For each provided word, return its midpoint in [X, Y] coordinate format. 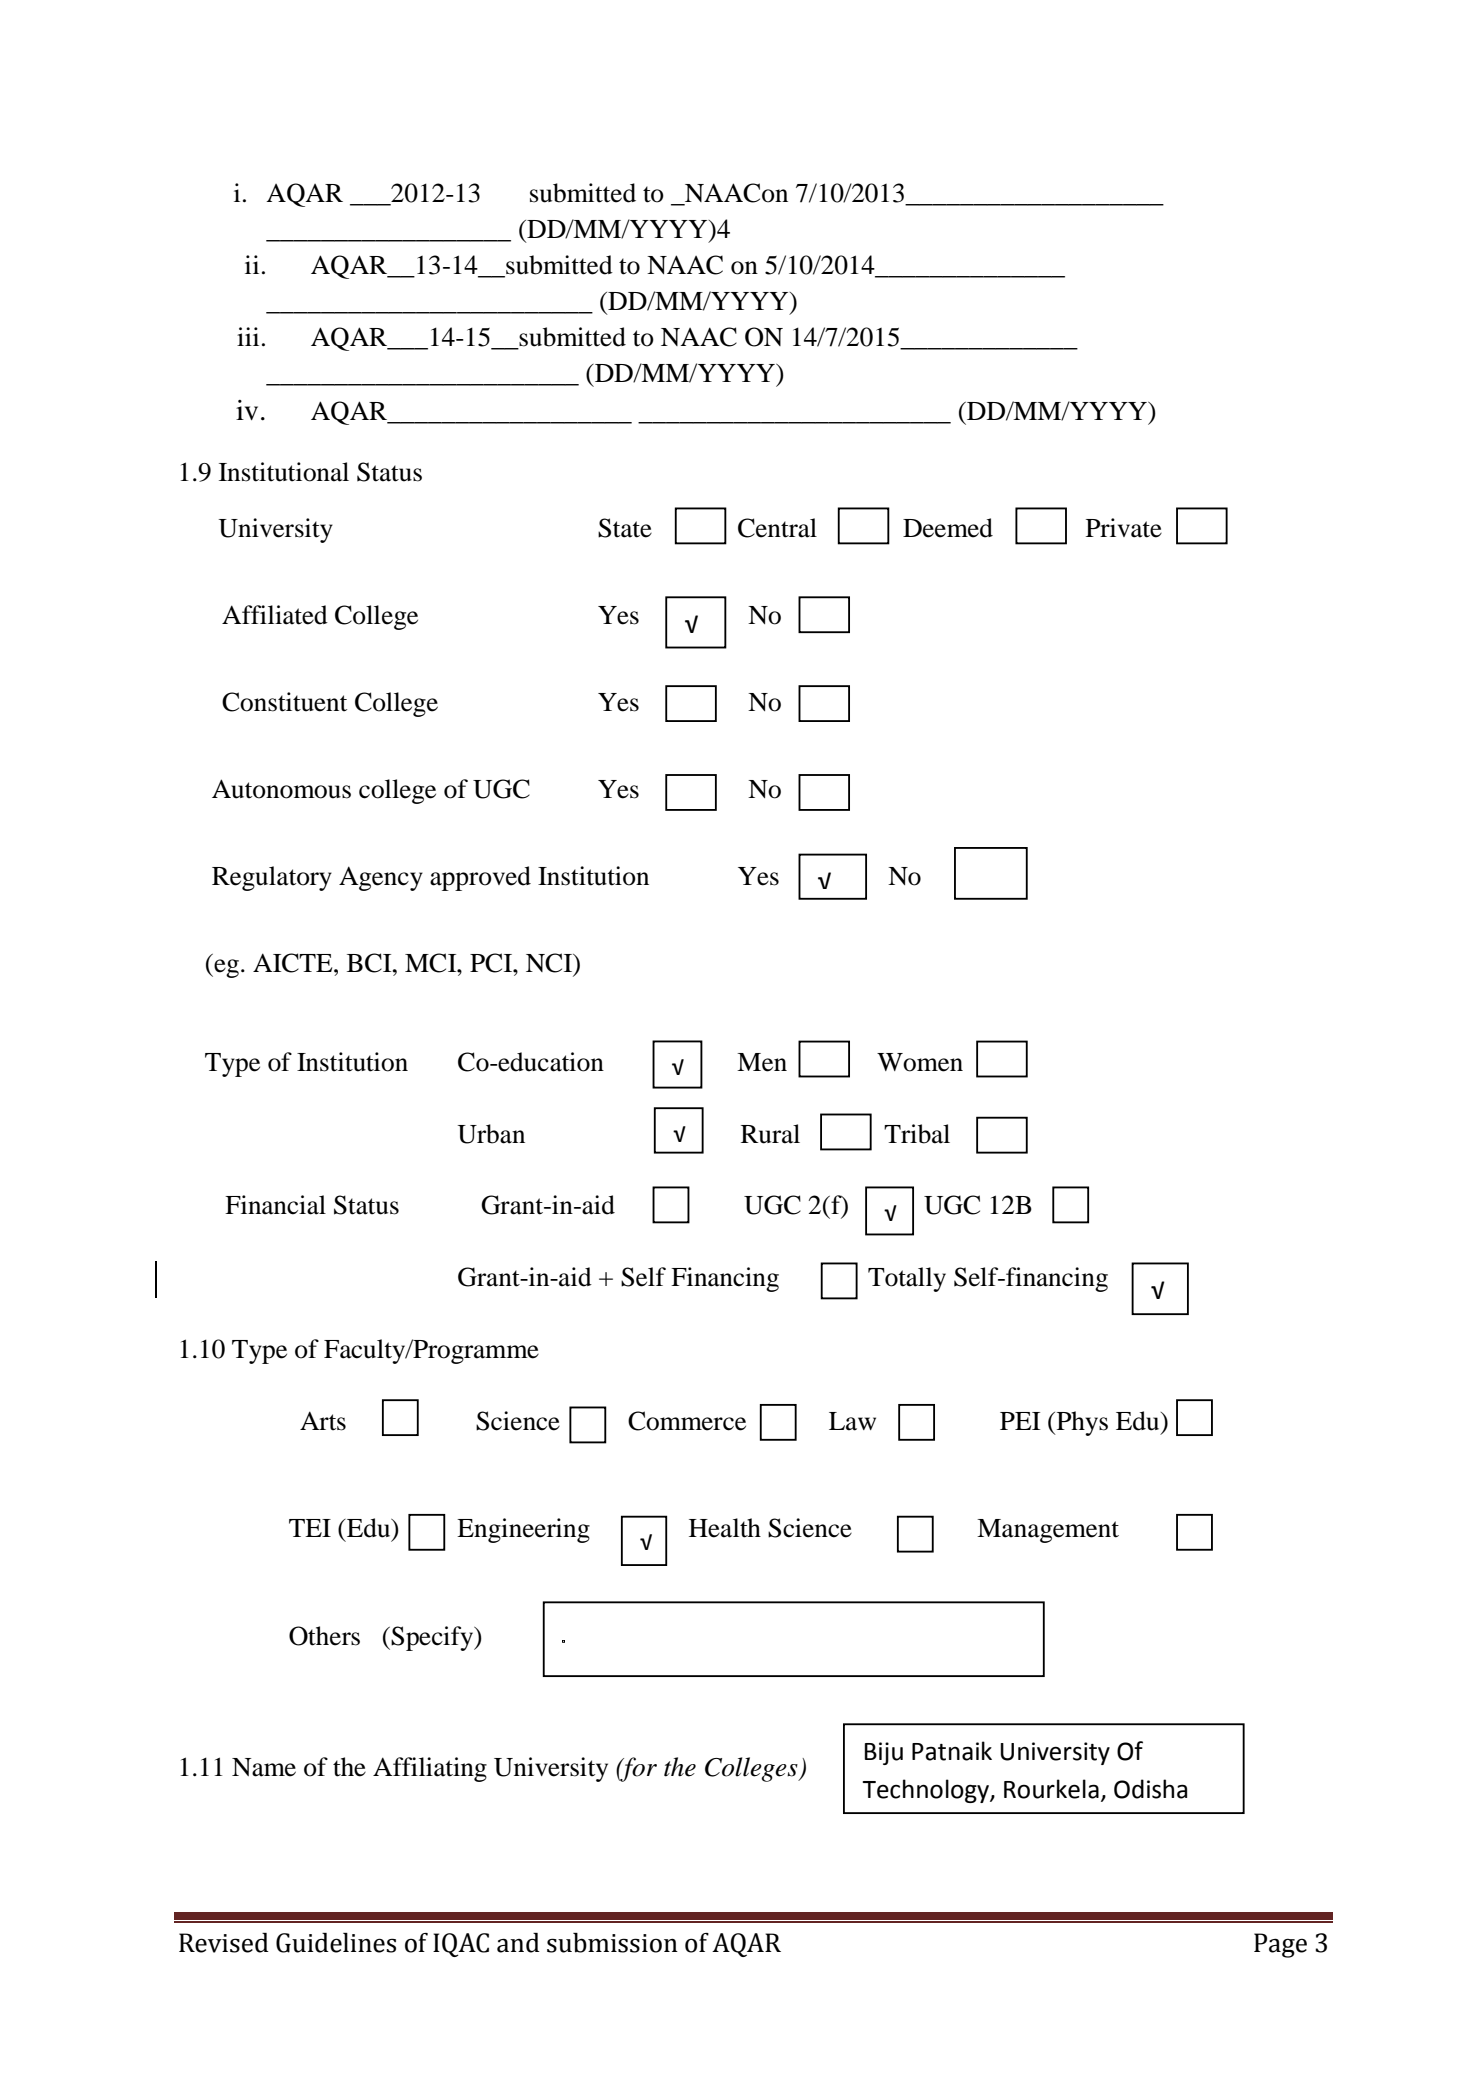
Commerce [687, 1421]
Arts [323, 1421]
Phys [1081, 1423]
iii [248, 336]
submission [612, 1943]
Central [777, 528]
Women [920, 1062]
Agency [381, 878]
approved [480, 878]
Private [1124, 528]
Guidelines [336, 1943]
